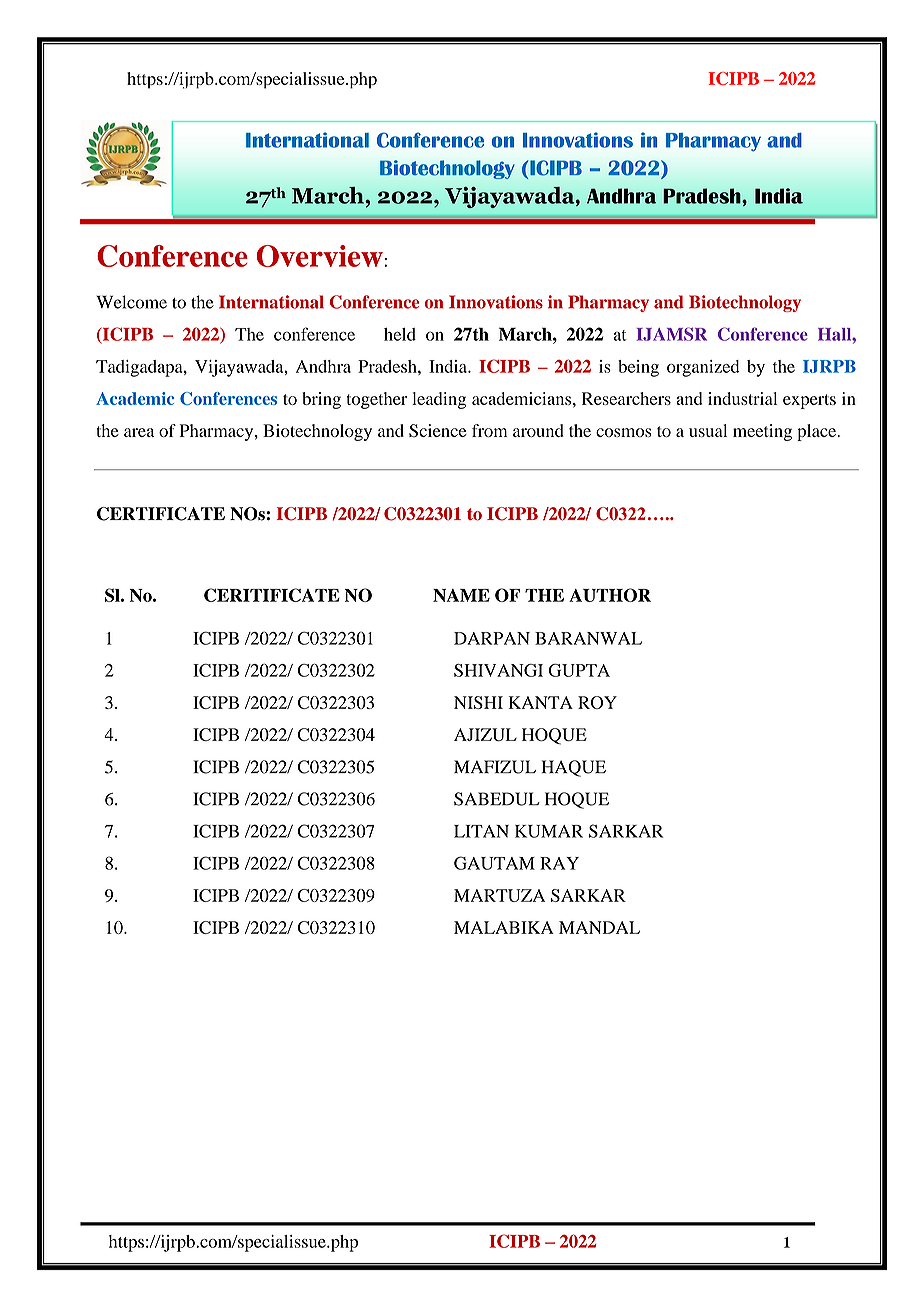 The width and height of the image is (924, 1307). I want to click on organized, so click(703, 368).
